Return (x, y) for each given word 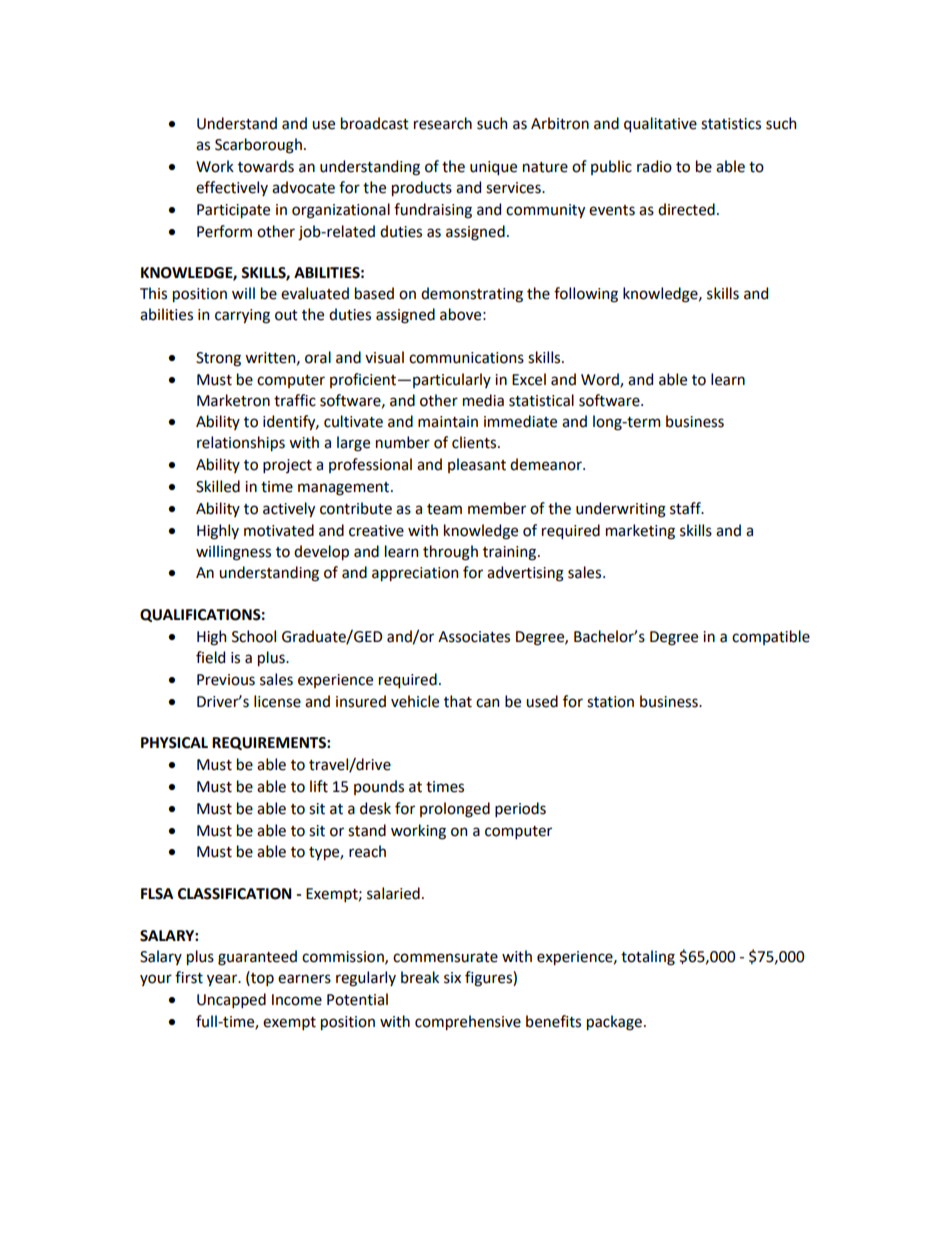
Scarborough (258, 146)
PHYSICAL (174, 743)
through (450, 553)
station (610, 702)
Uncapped (231, 1000)
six (452, 978)
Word (601, 380)
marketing (640, 532)
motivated (279, 530)
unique (493, 168)
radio (654, 166)
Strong (218, 359)
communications (466, 358)
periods (520, 809)
